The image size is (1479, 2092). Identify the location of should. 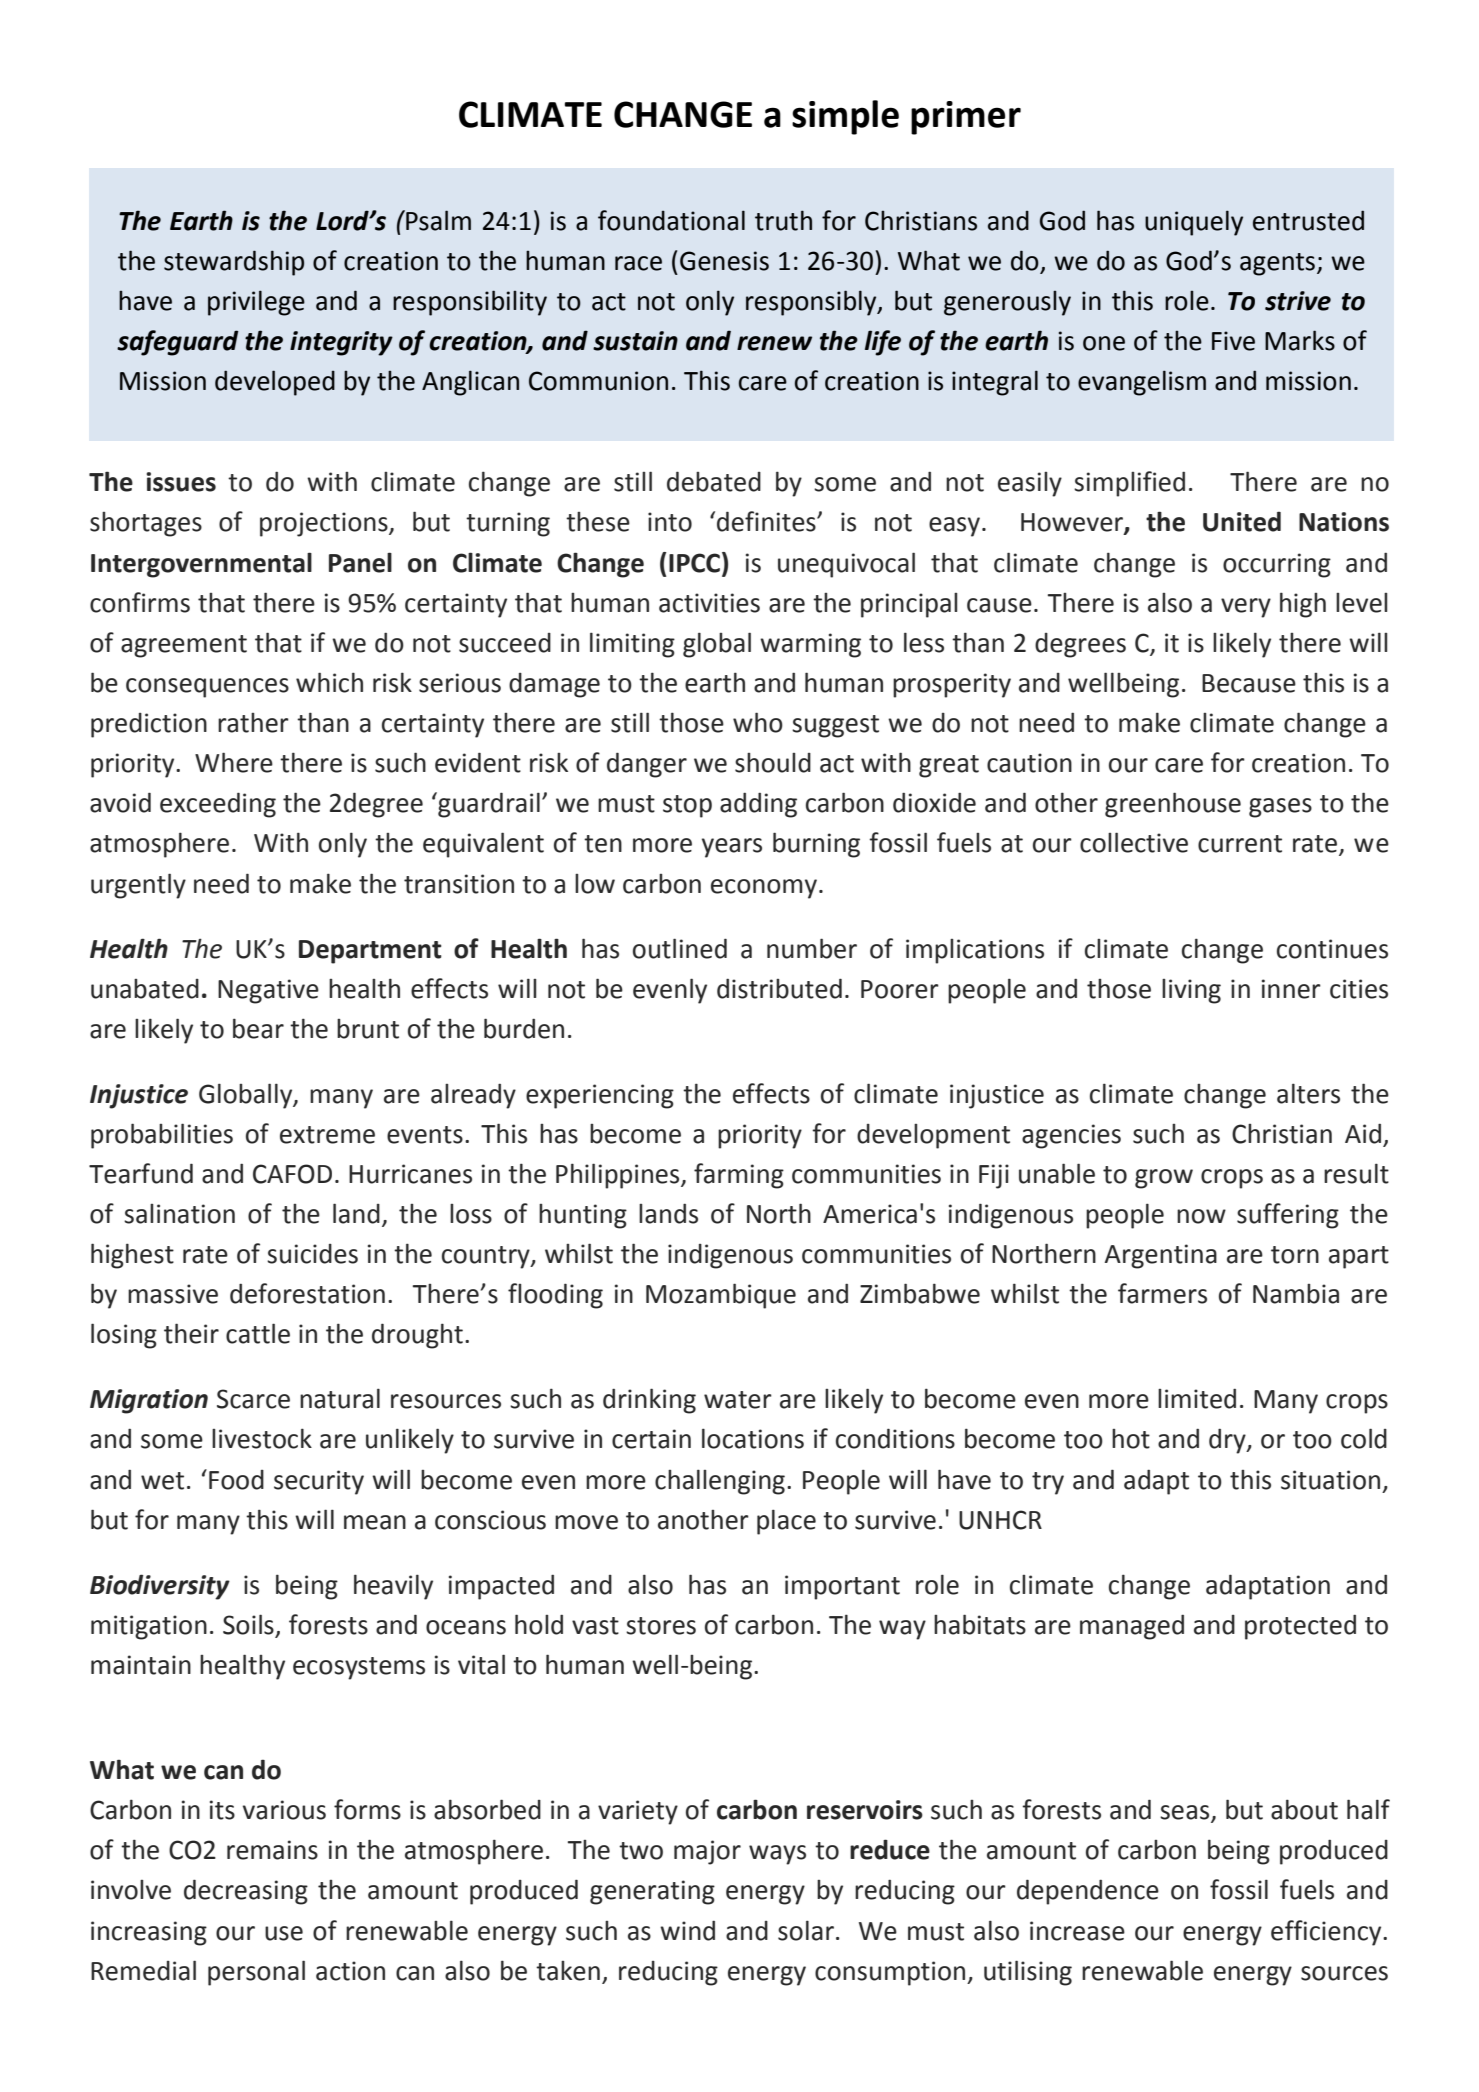
(773, 763).
